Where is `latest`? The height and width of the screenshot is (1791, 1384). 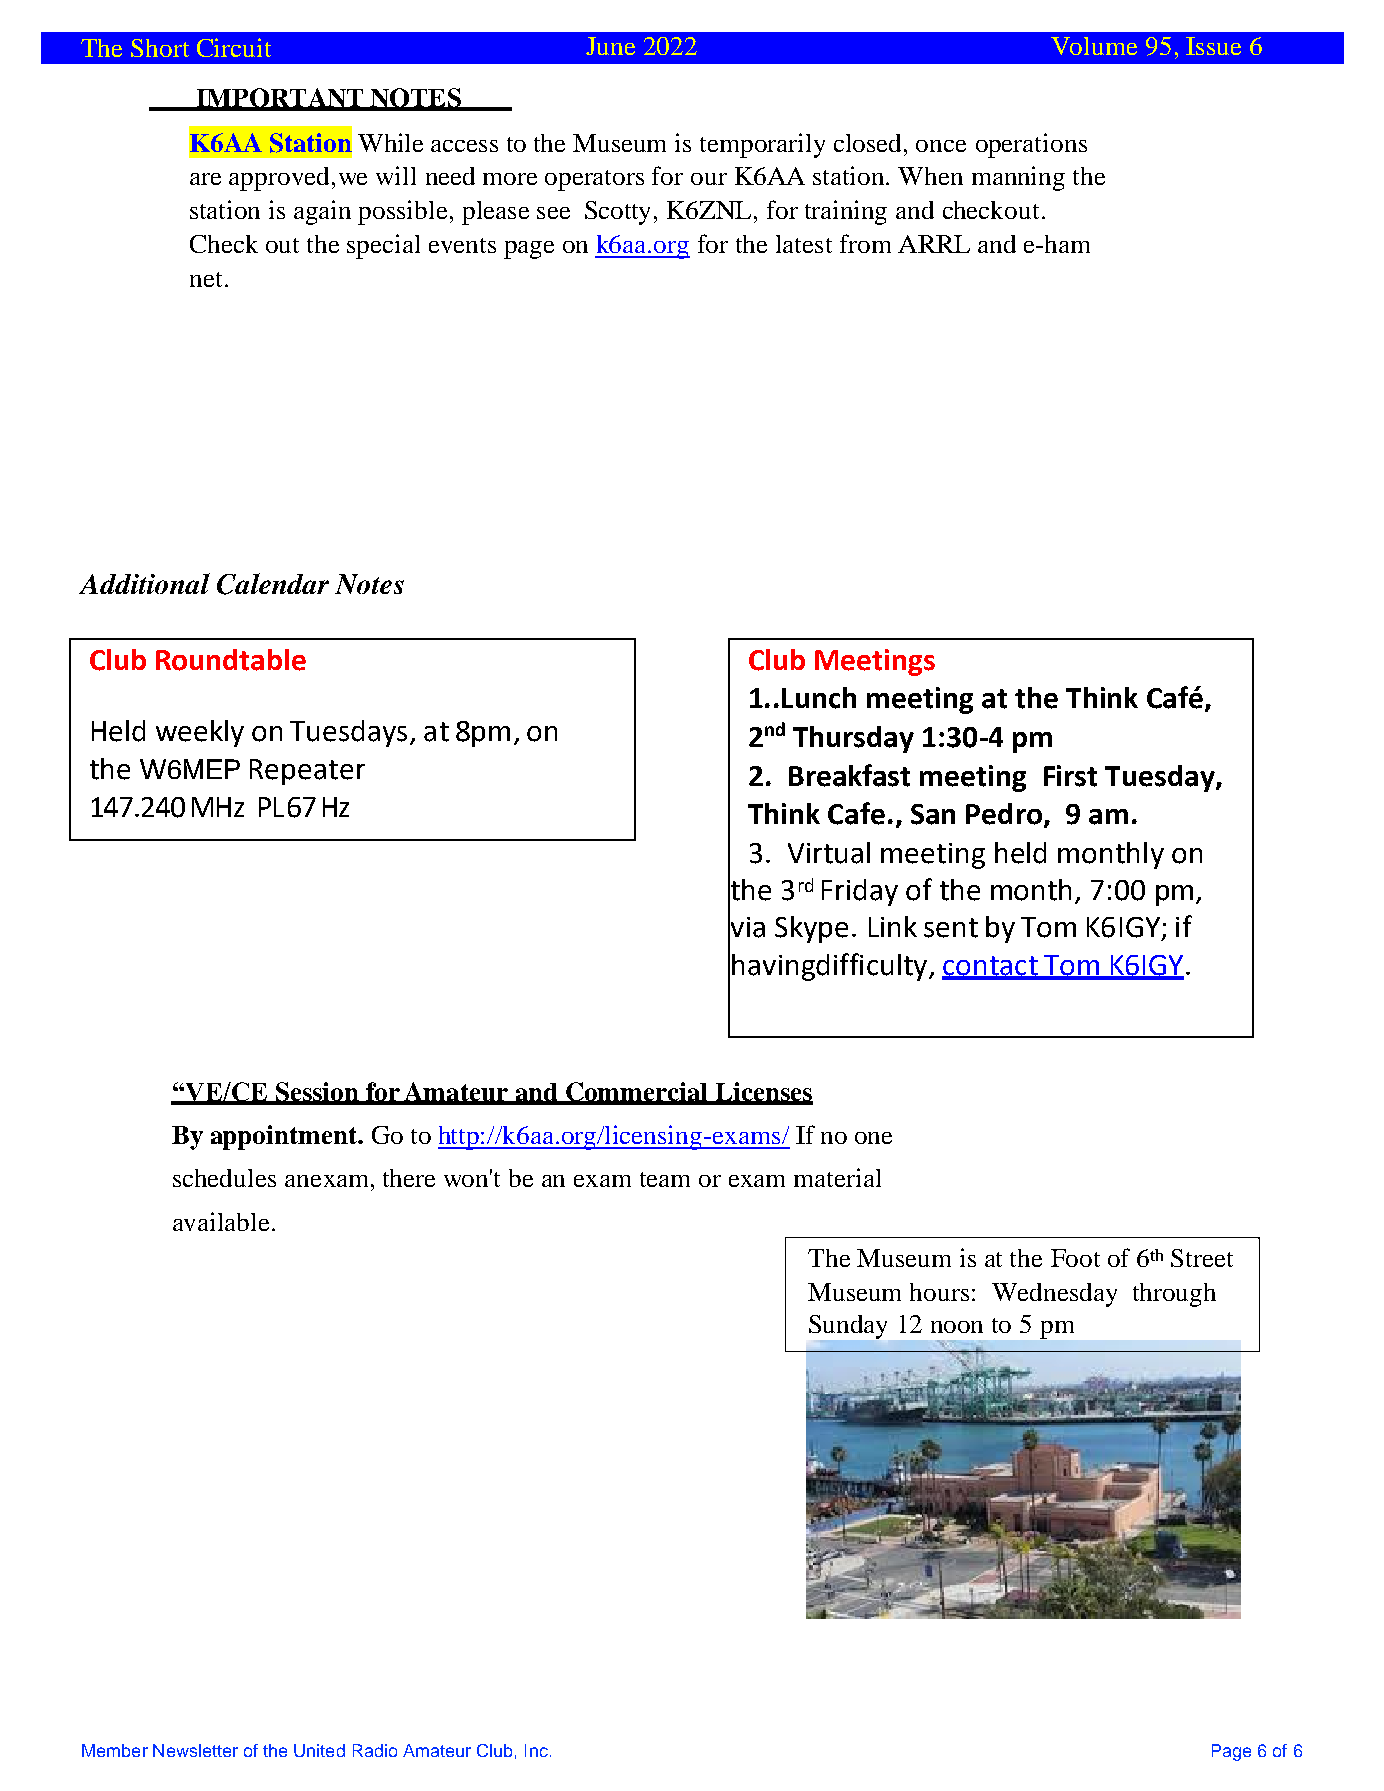 latest is located at coordinates (804, 244).
